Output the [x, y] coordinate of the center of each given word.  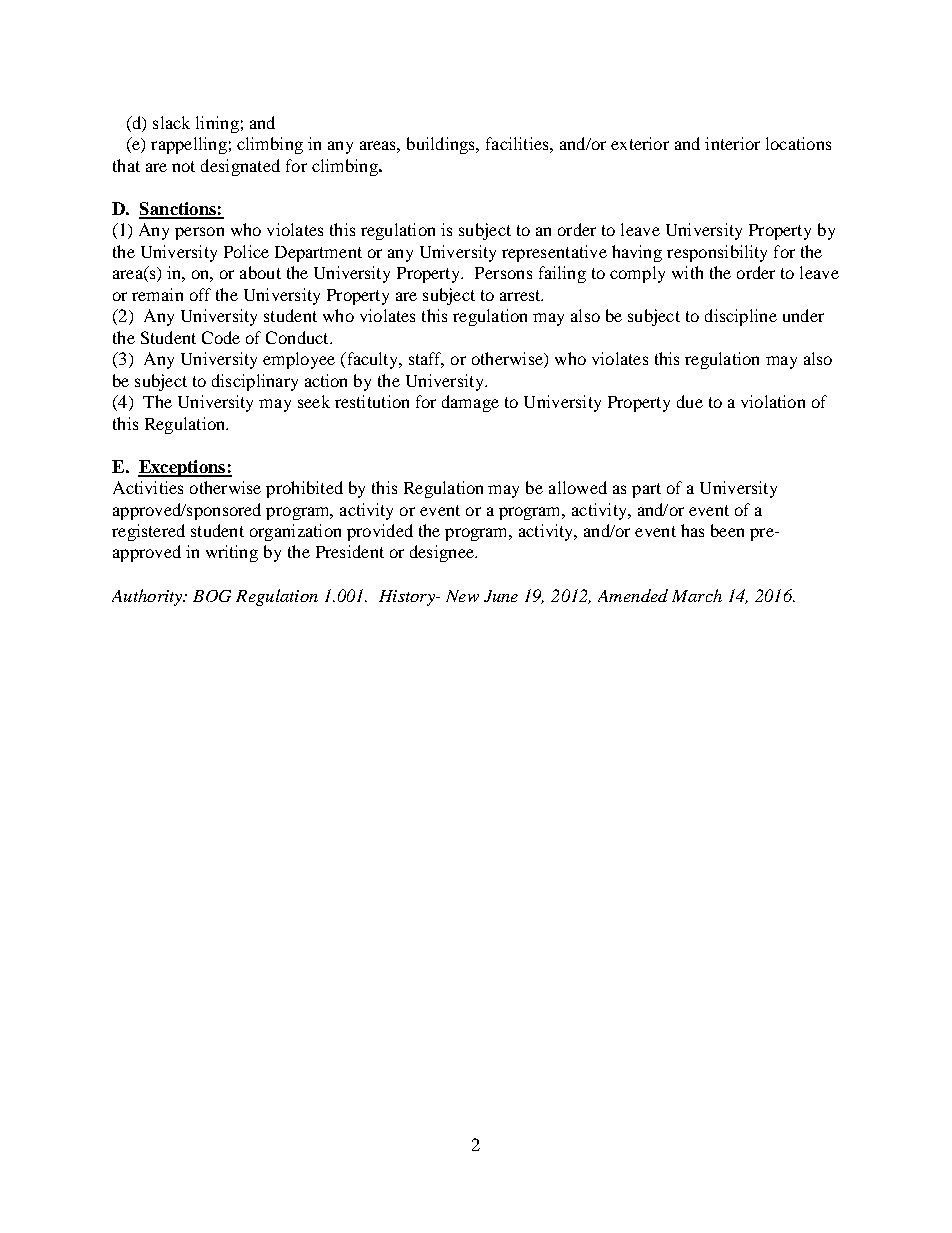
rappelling [189, 145]
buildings [442, 145]
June [501, 596]
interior [732, 143]
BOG [212, 596]
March [697, 595]
